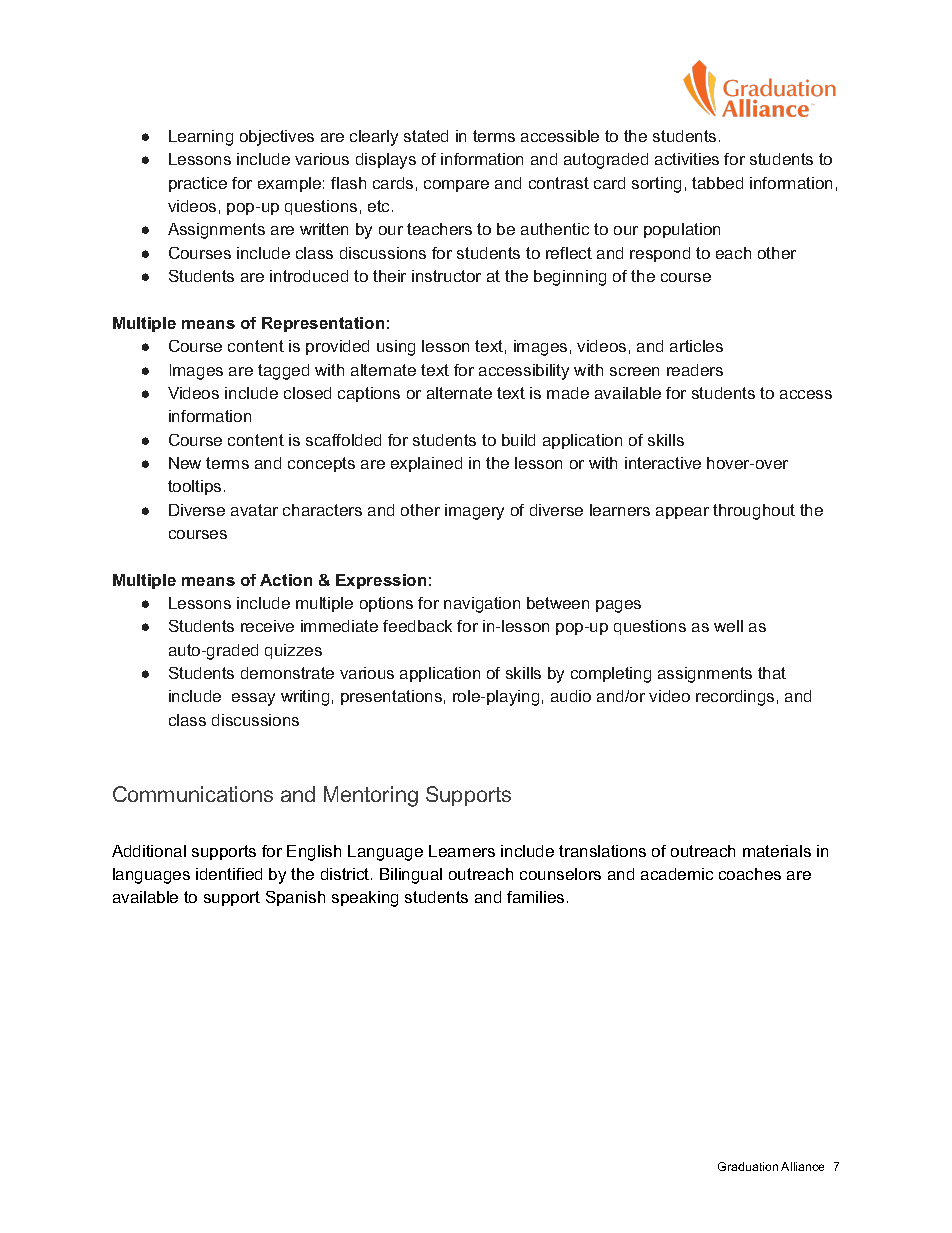 The image size is (952, 1233). Describe the element at coordinates (695, 370) in the screenshot. I see `readers` at that location.
